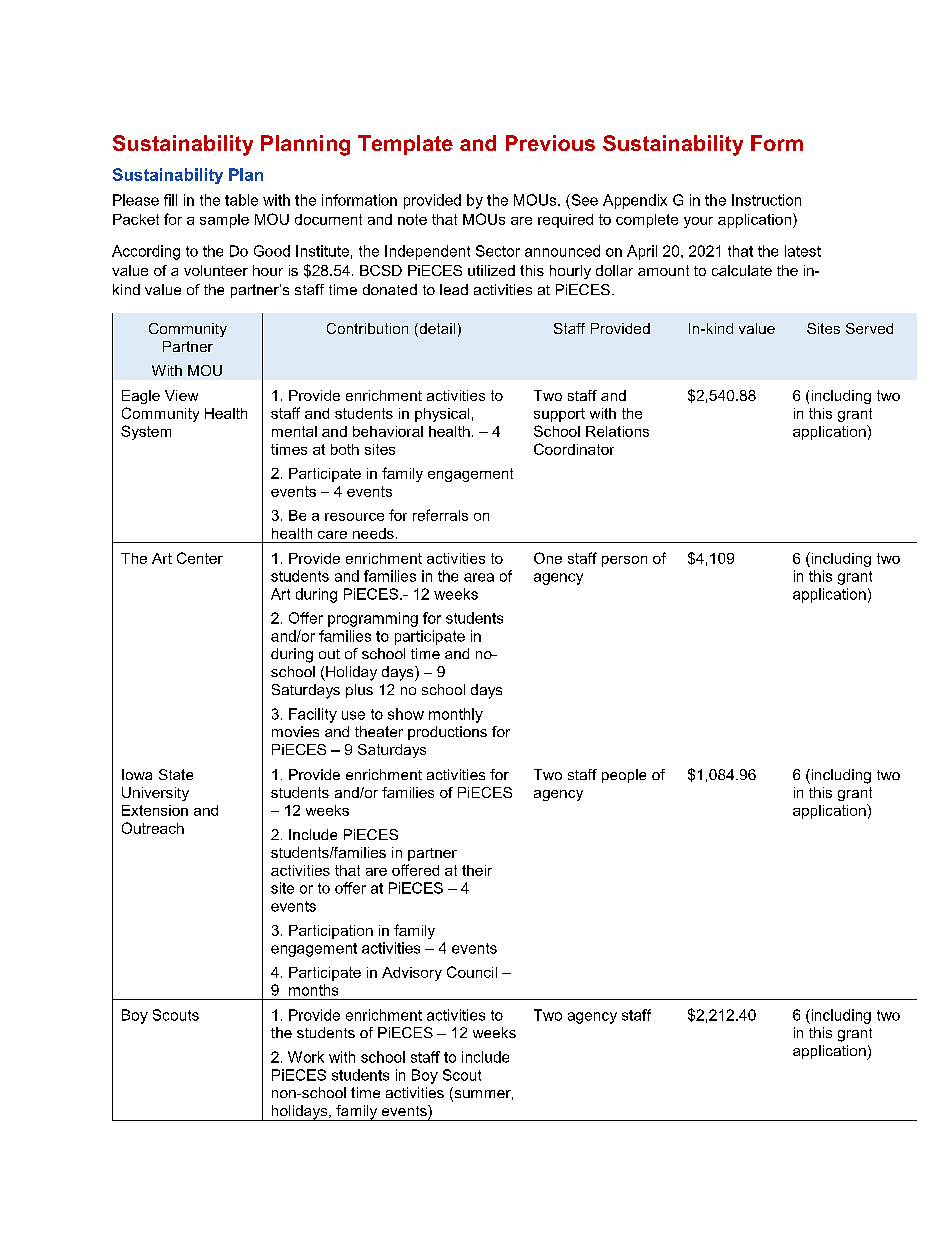 The image size is (952, 1233). What do you see at coordinates (766, 200) in the screenshot?
I see `Instruction` at bounding box center [766, 200].
